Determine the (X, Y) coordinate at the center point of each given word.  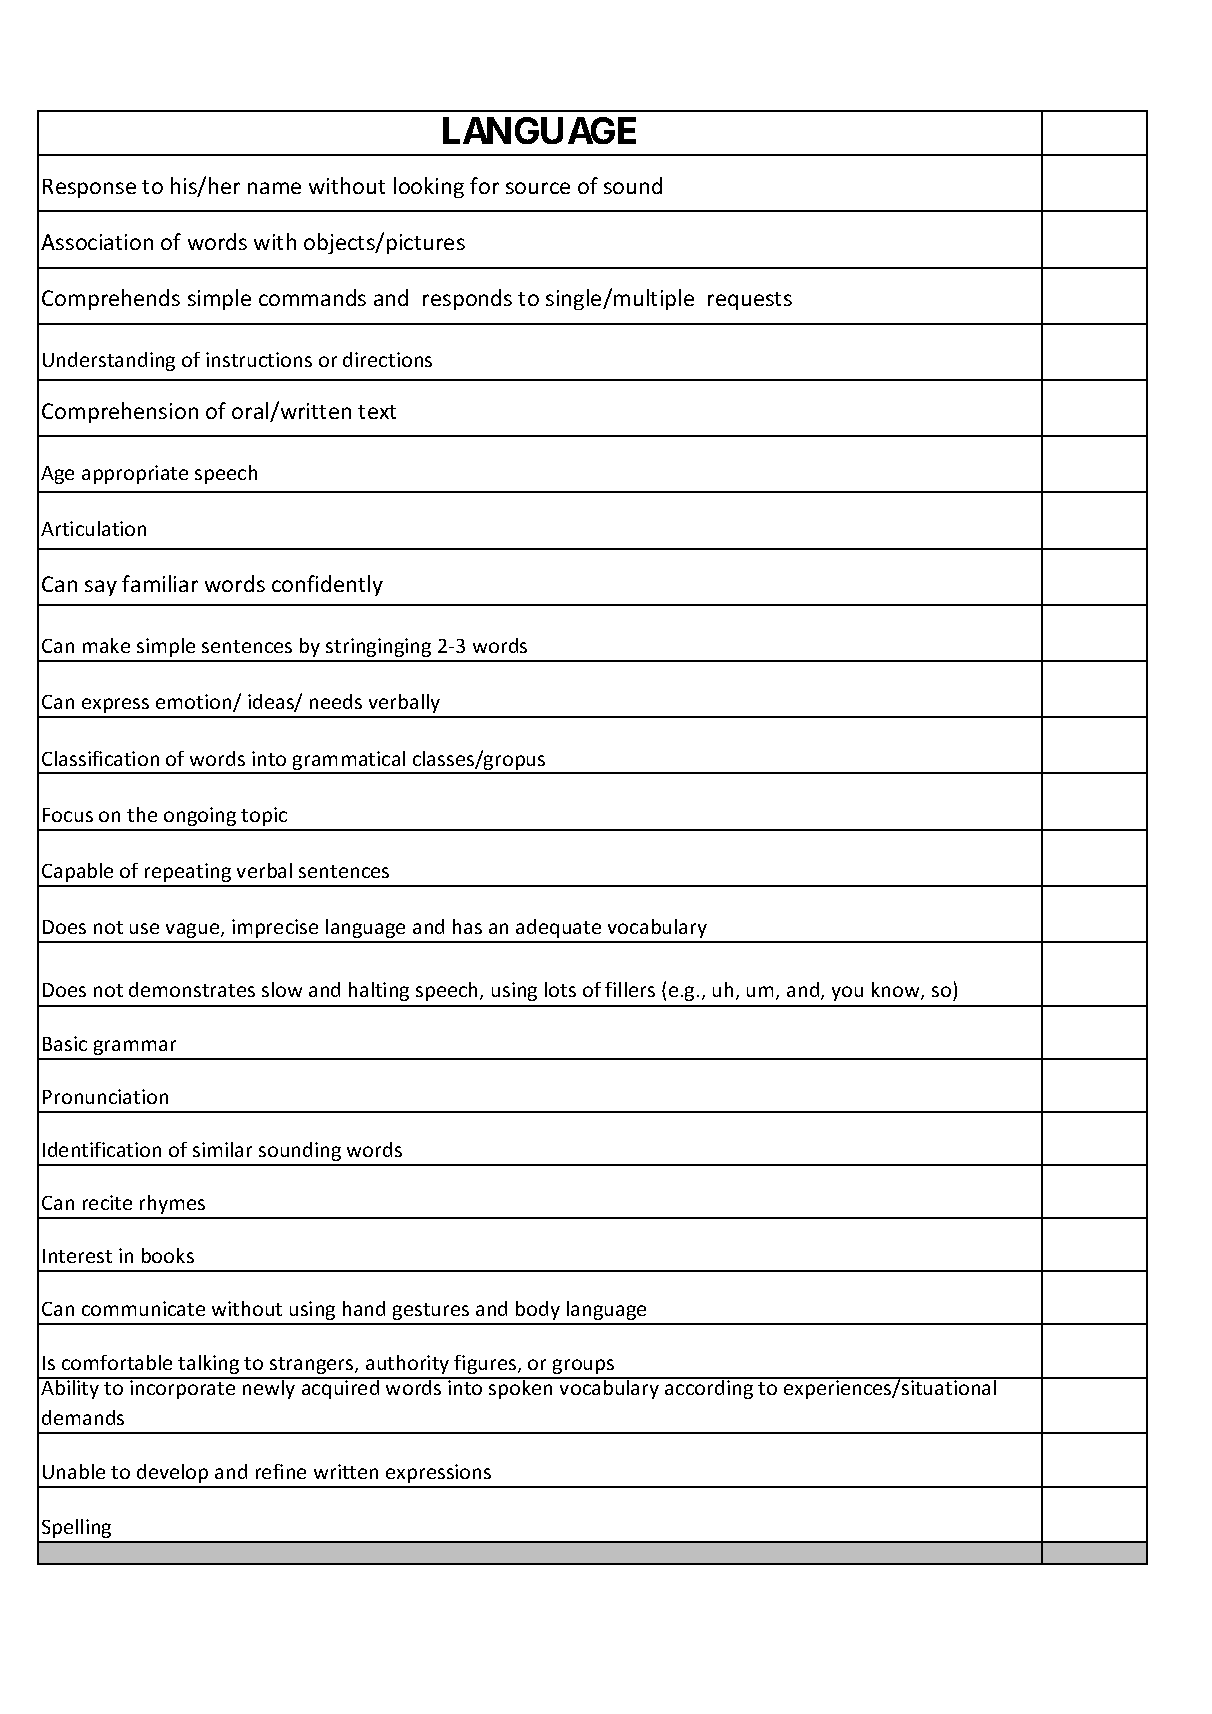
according (709, 1388)
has (467, 926)
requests (750, 301)
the (142, 814)
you (847, 993)
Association (97, 242)
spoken (521, 1388)
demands (83, 1417)
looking (429, 187)
